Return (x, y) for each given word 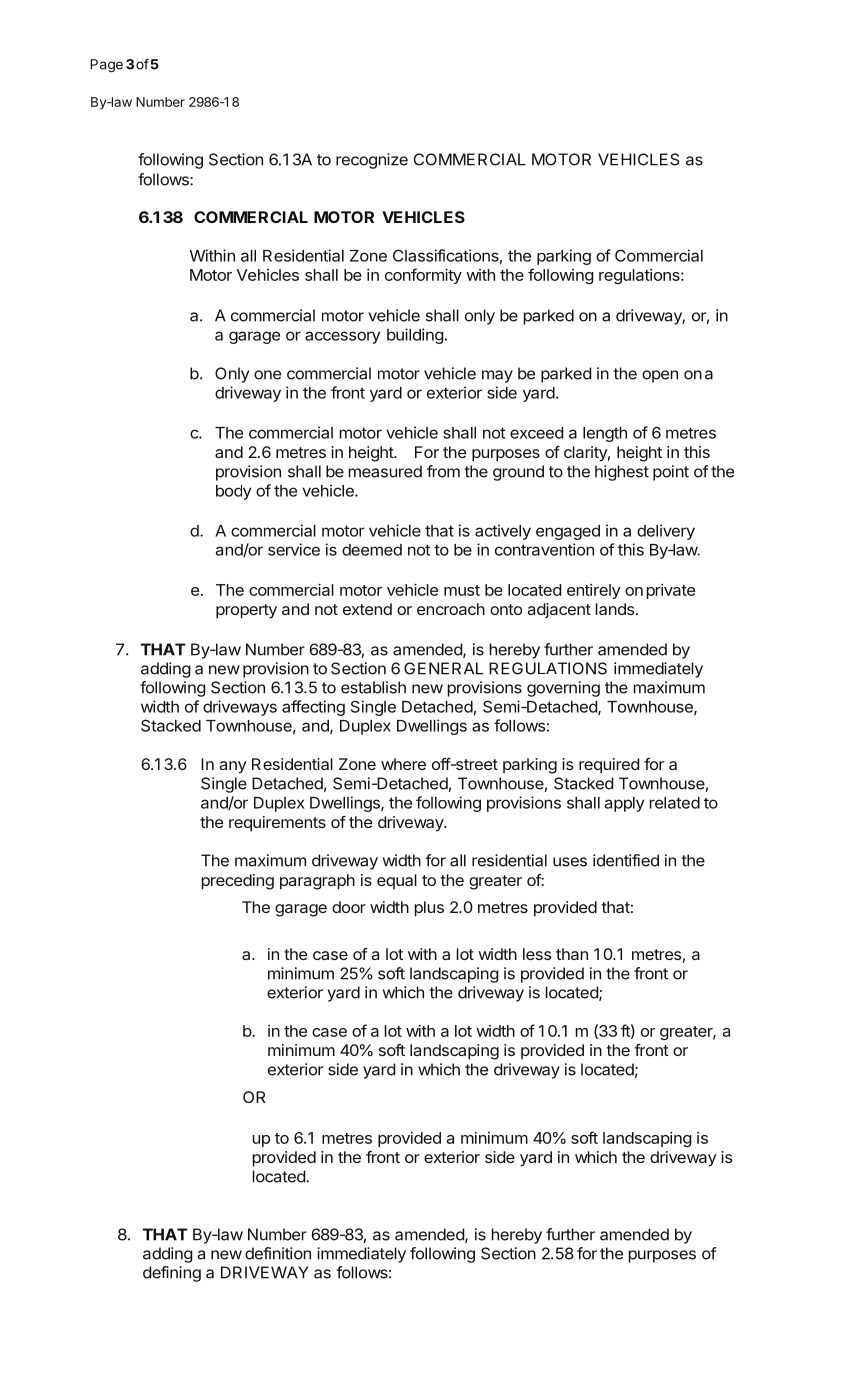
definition (278, 1253)
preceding (238, 882)
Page (106, 66)
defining (172, 1274)
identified (626, 860)
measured (385, 471)
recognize (372, 161)
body (233, 492)
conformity (423, 276)
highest (622, 473)
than (572, 954)
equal (397, 882)
